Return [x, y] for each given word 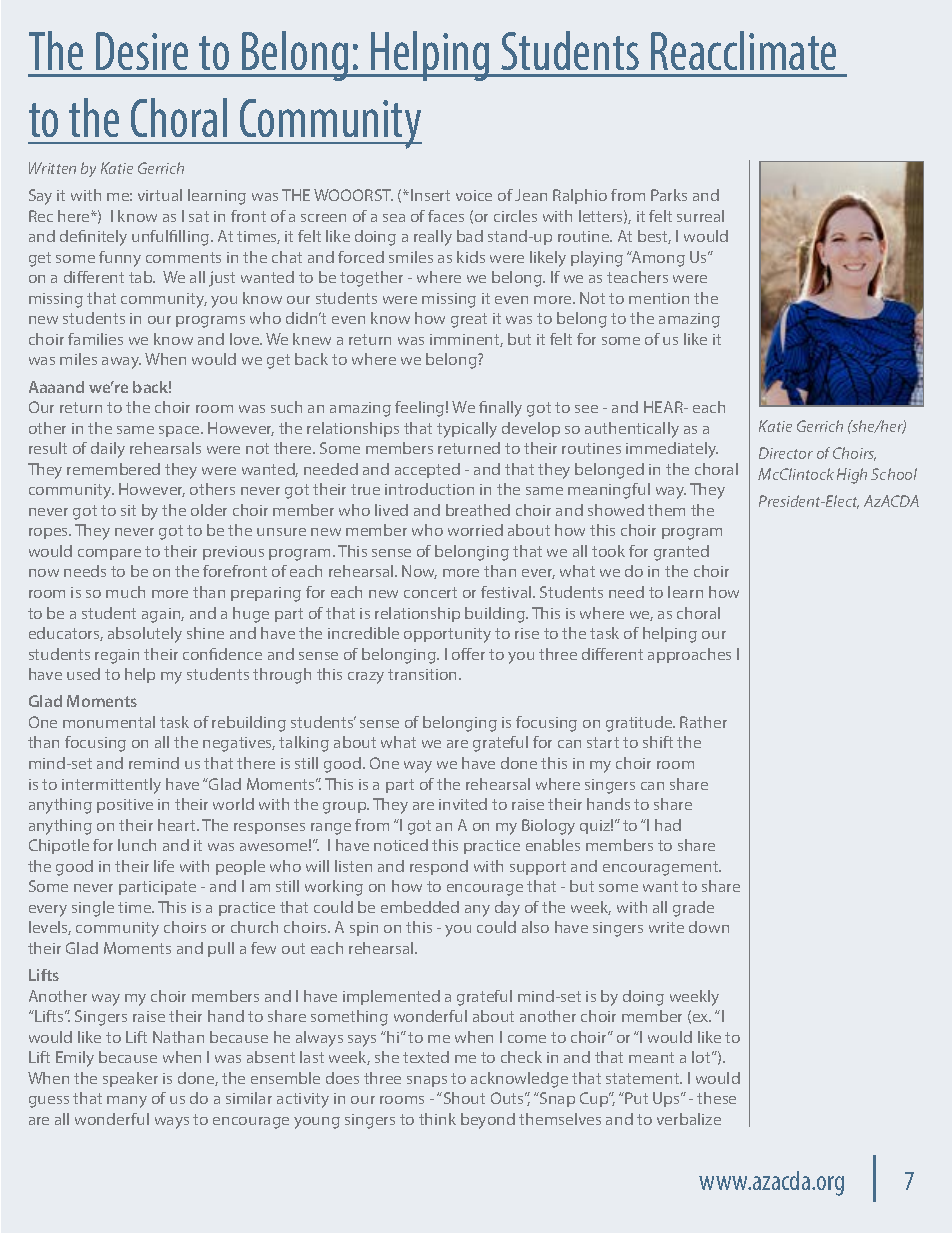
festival [507, 592]
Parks [669, 195]
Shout [463, 1098]
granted [681, 553]
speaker [130, 1079]
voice [474, 195]
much [125, 592]
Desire [142, 51]
